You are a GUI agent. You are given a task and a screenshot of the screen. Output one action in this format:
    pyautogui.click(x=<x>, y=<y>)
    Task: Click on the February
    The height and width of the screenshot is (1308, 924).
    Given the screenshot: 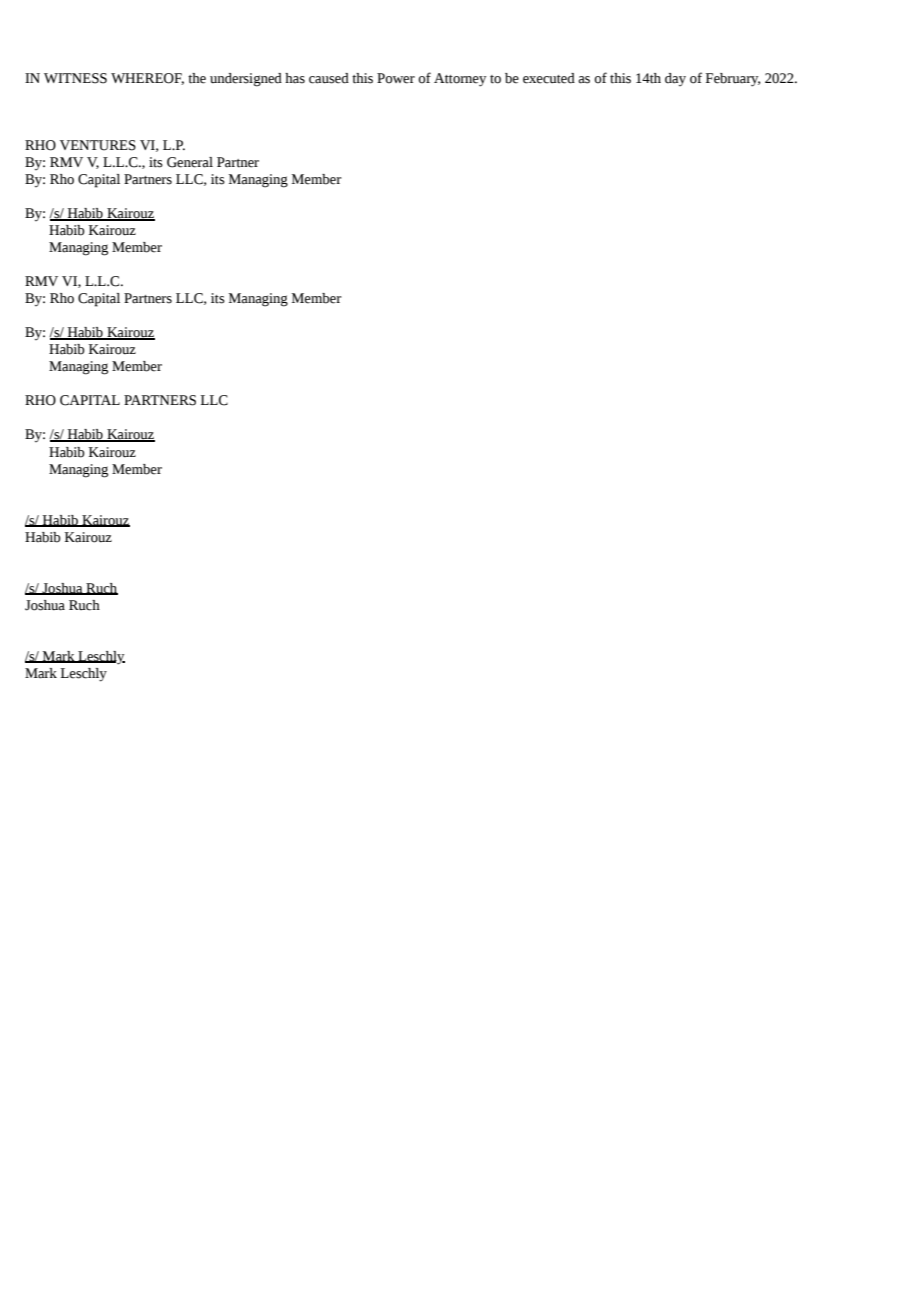 What is the action you would take?
    pyautogui.click(x=733, y=80)
